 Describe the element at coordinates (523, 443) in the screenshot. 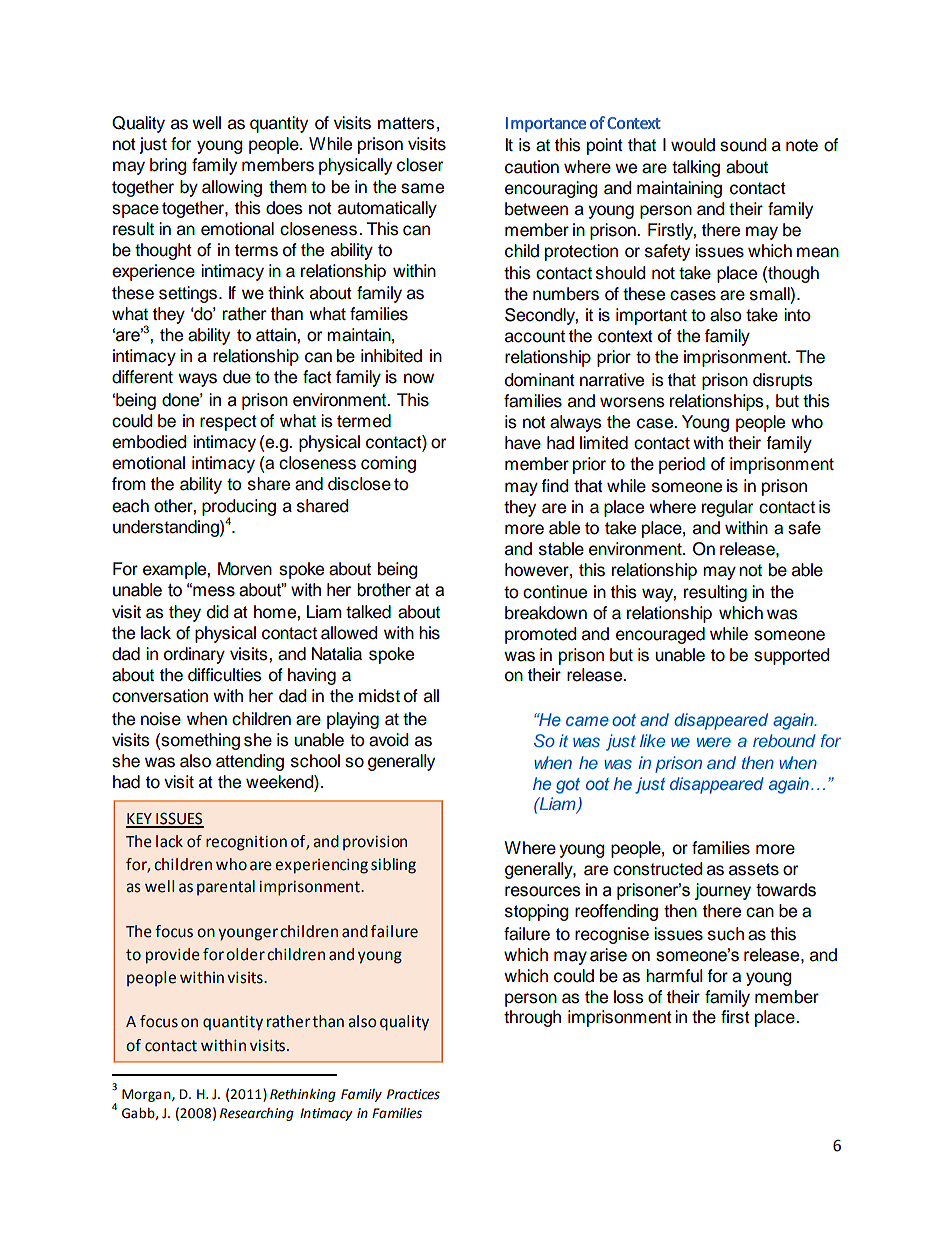

I see `have` at that location.
